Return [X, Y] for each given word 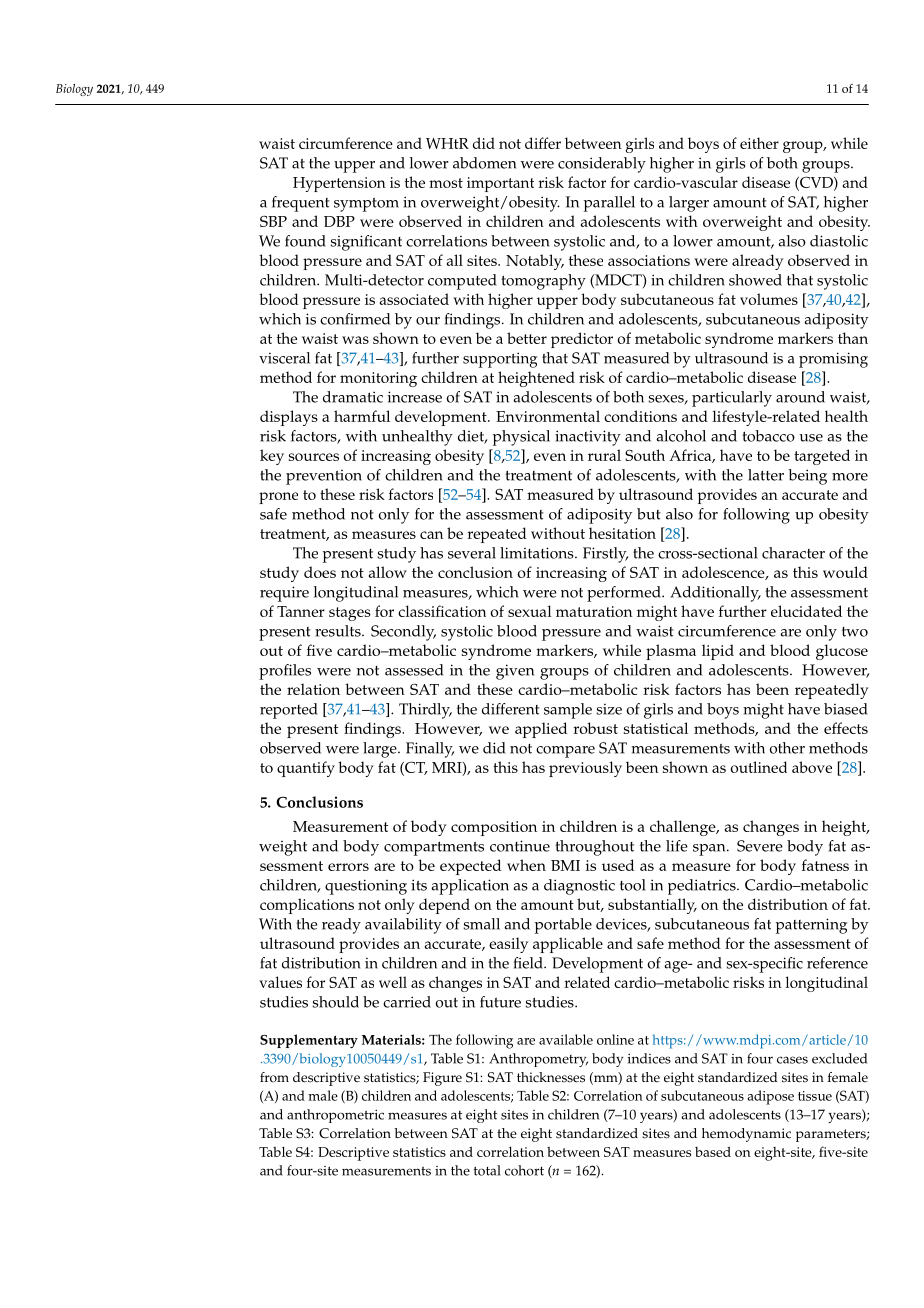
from [274, 1077]
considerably [602, 165]
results [339, 631]
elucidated [806, 611]
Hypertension [339, 184]
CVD [816, 183]
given [515, 672]
